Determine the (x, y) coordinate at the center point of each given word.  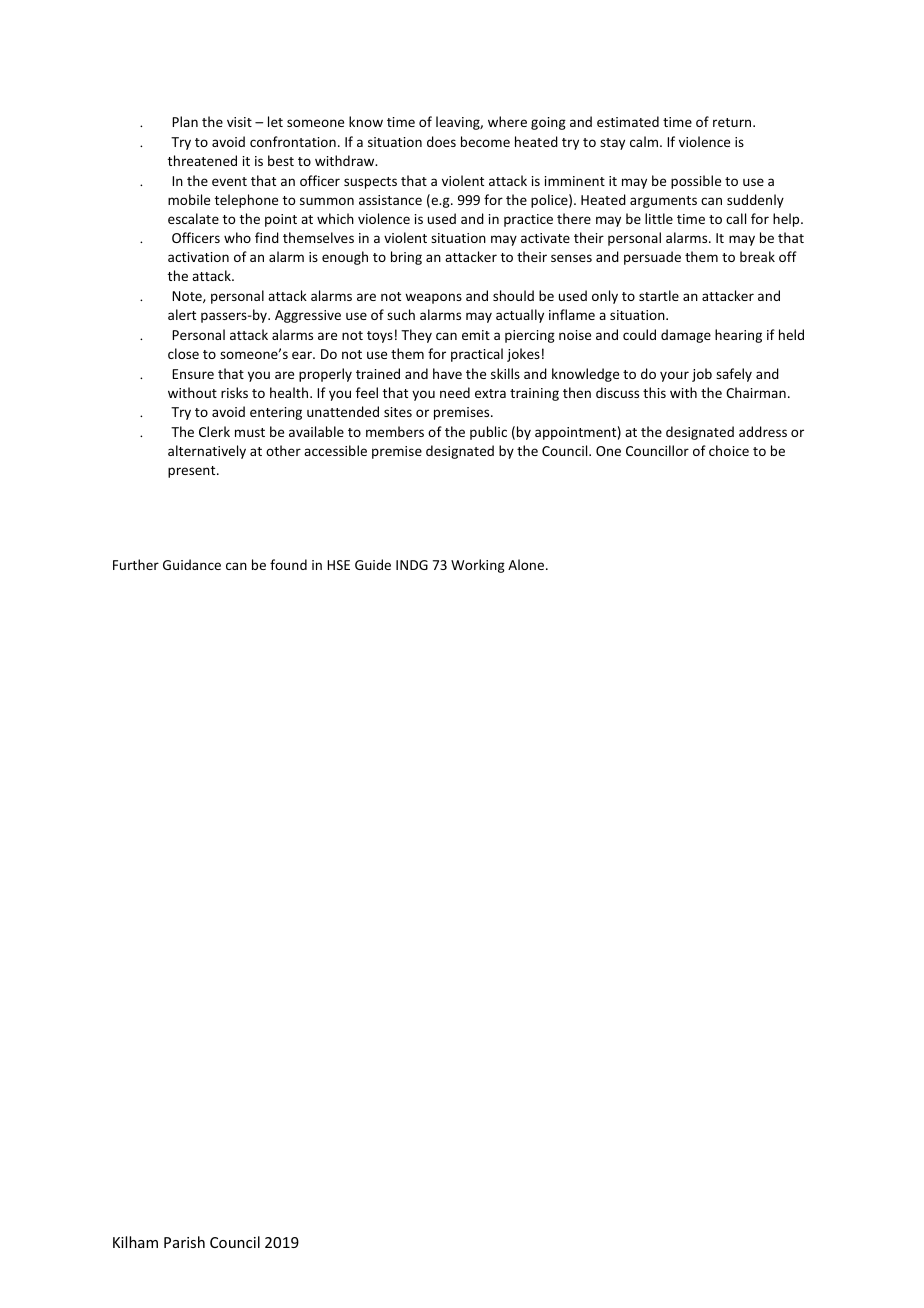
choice (729, 450)
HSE (338, 565)
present (193, 472)
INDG (412, 565)
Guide (373, 564)
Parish (184, 1242)
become (485, 141)
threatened (202, 160)
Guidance (192, 564)
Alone (527, 564)
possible (696, 182)
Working (478, 566)
